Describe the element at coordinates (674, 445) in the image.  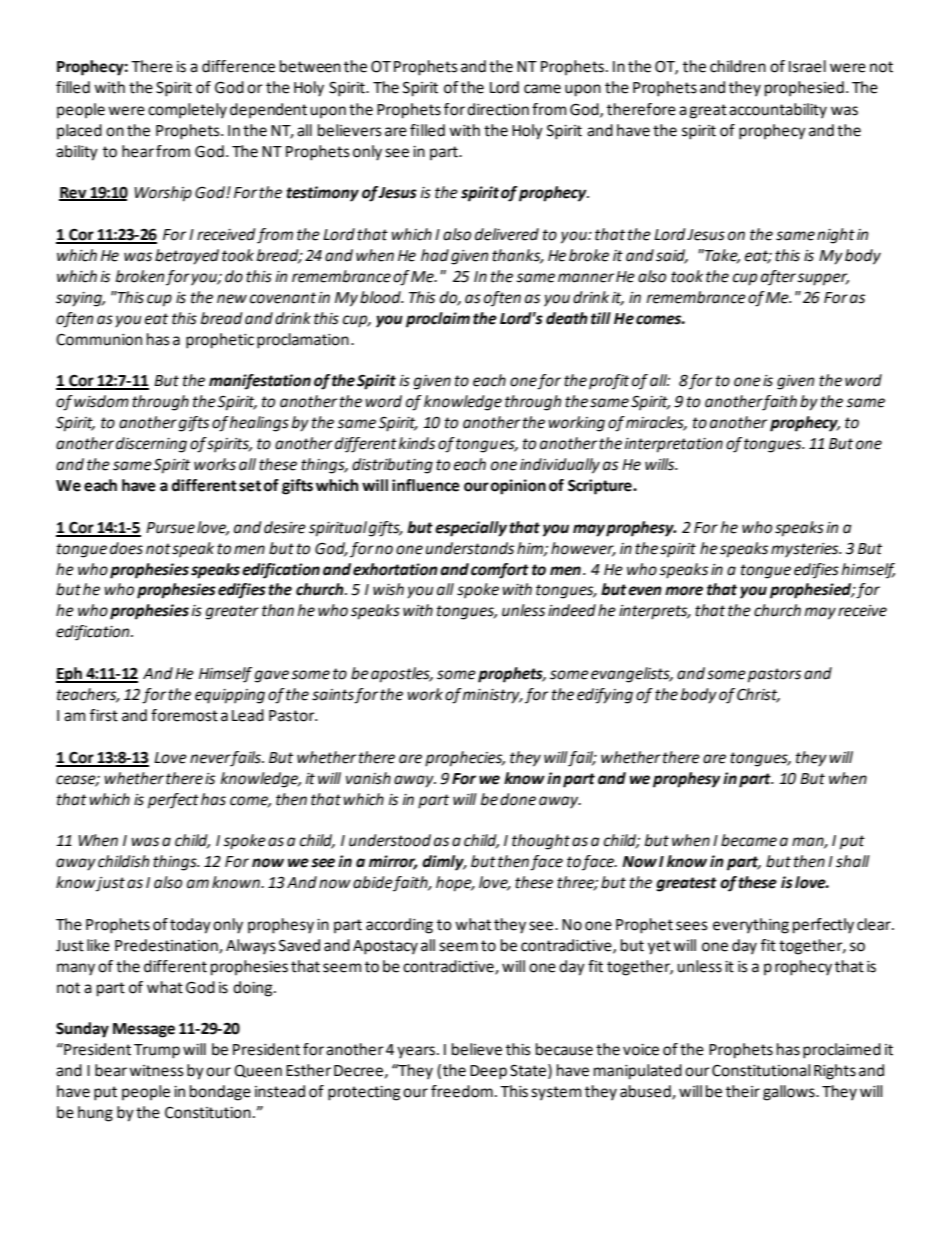
I see `interpretation` at that location.
